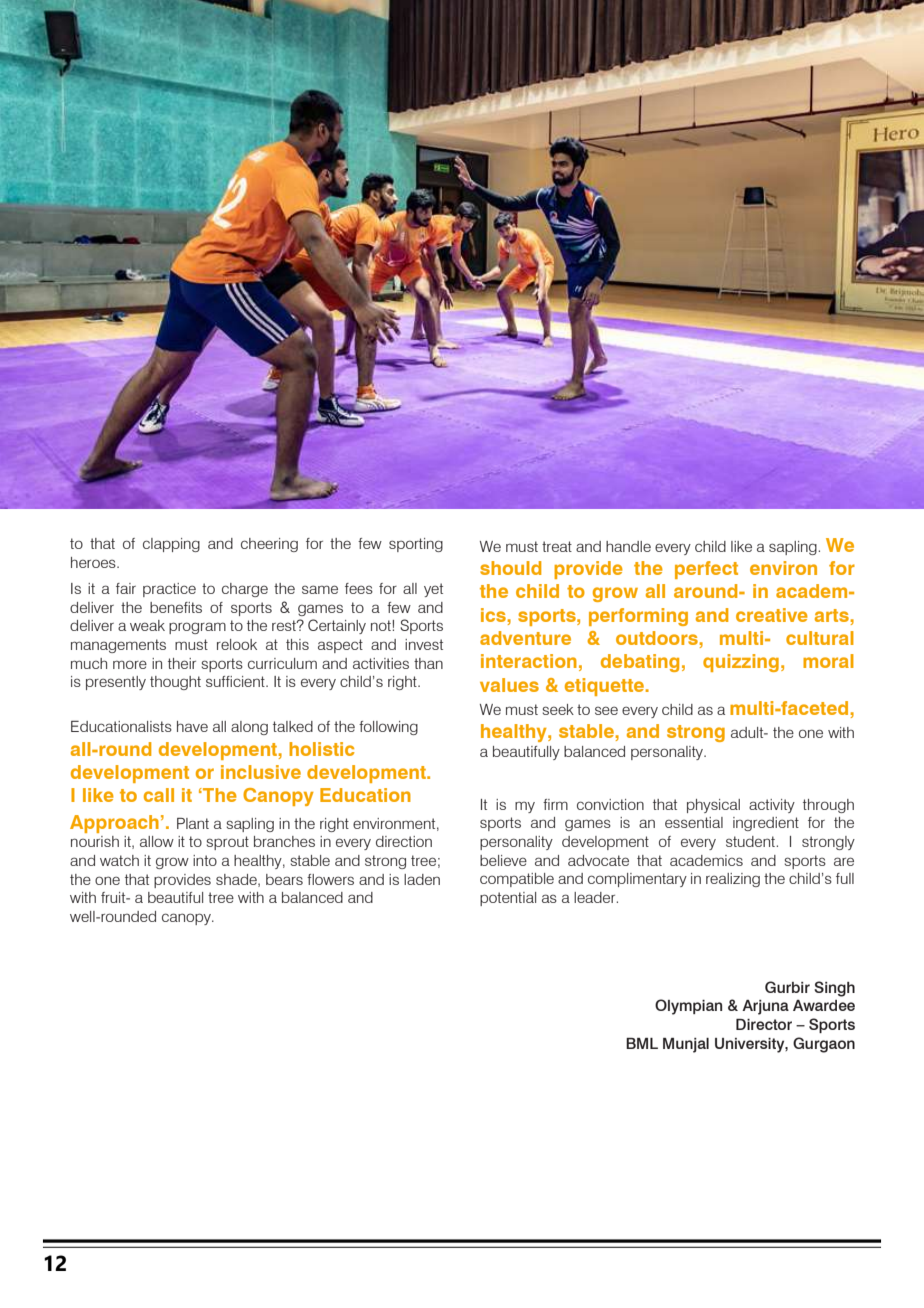 This document has width=924, height=1308. Describe the element at coordinates (192, 726) in the document. I see `have` at that location.
